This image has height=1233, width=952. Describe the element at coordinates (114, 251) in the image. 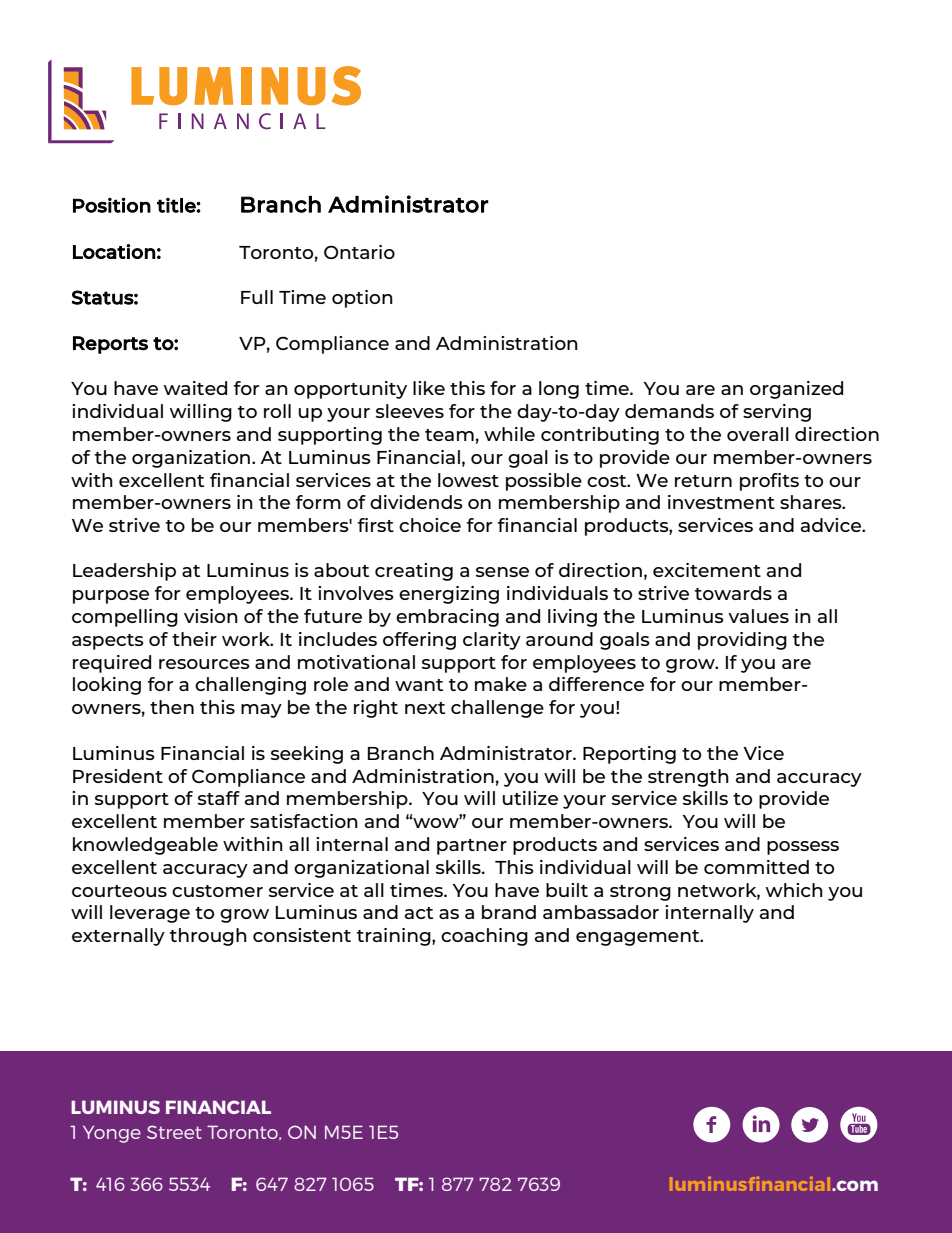

I see `Location` at that location.
